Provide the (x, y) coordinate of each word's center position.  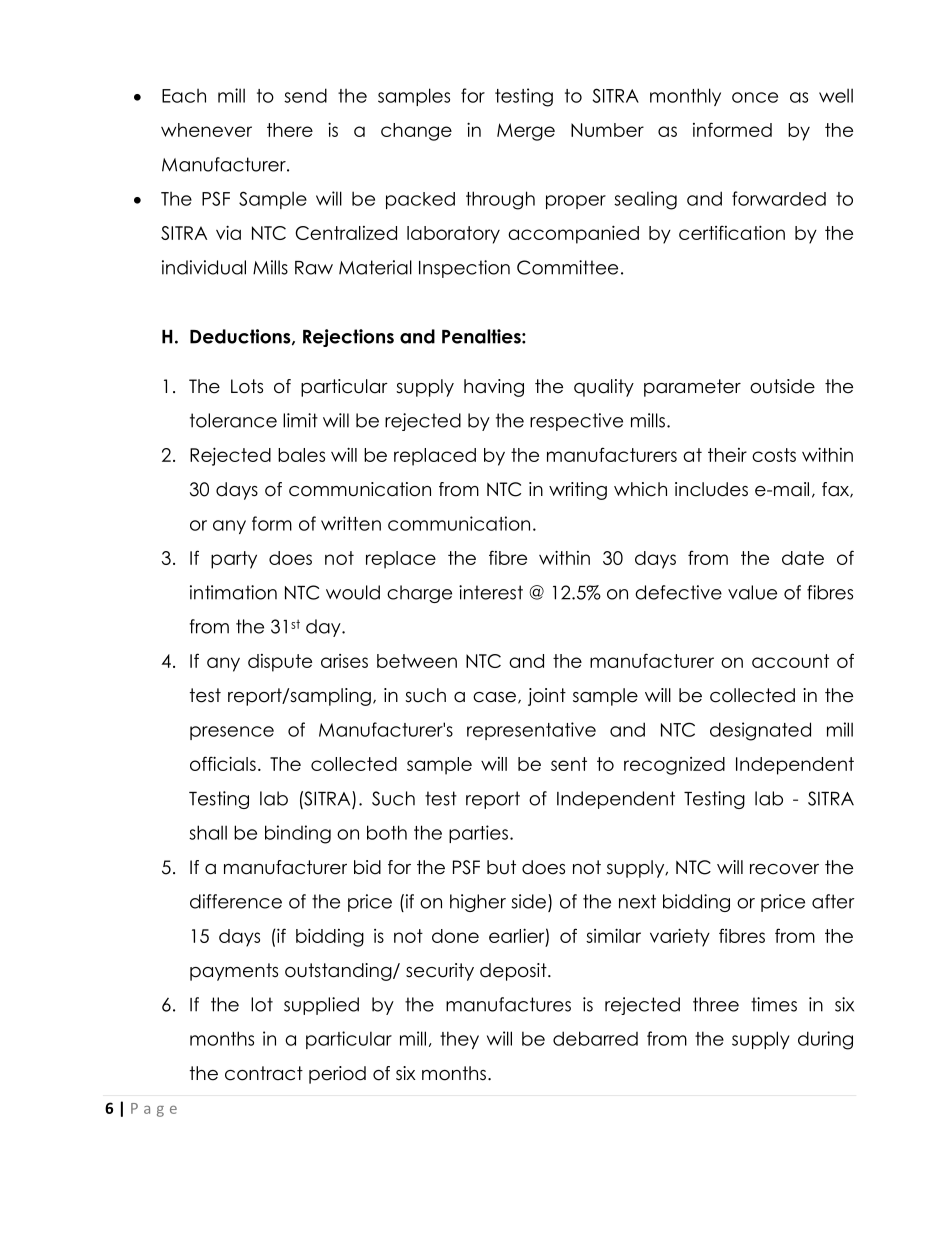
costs (774, 455)
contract (264, 1073)
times (774, 1004)
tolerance (233, 420)
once (755, 97)
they (459, 1040)
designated (760, 731)
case (494, 697)
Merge (526, 132)
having (494, 388)
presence (232, 733)
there (290, 130)
